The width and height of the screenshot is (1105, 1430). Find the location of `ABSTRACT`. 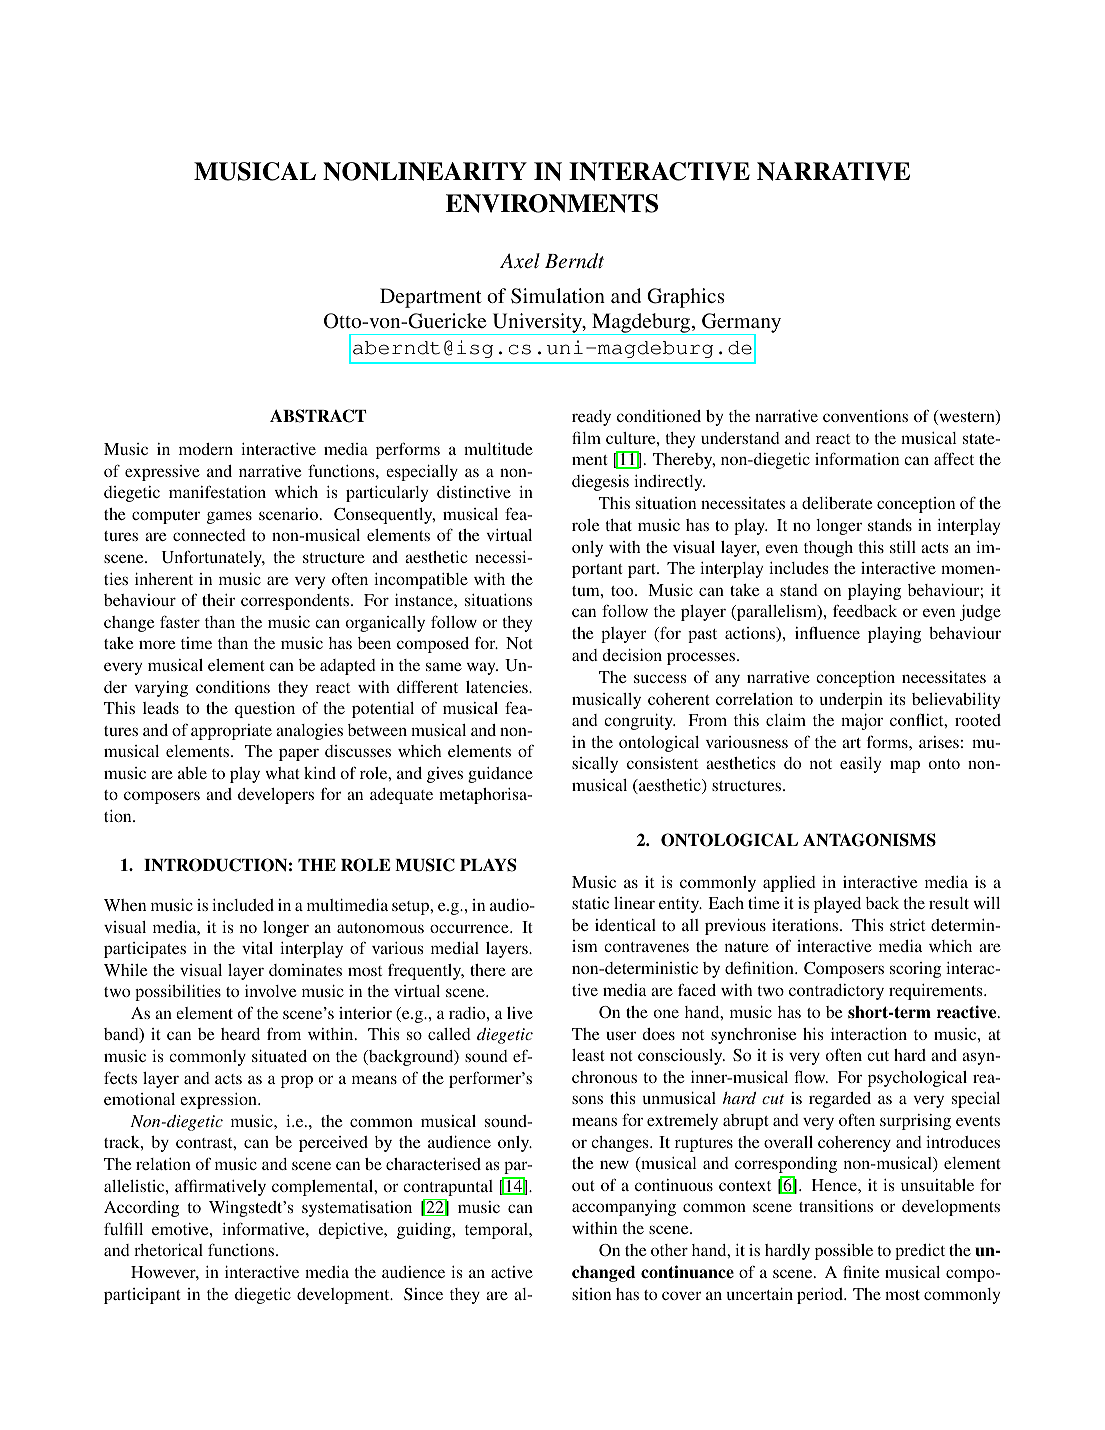

ABSTRACT is located at coordinates (318, 416).
